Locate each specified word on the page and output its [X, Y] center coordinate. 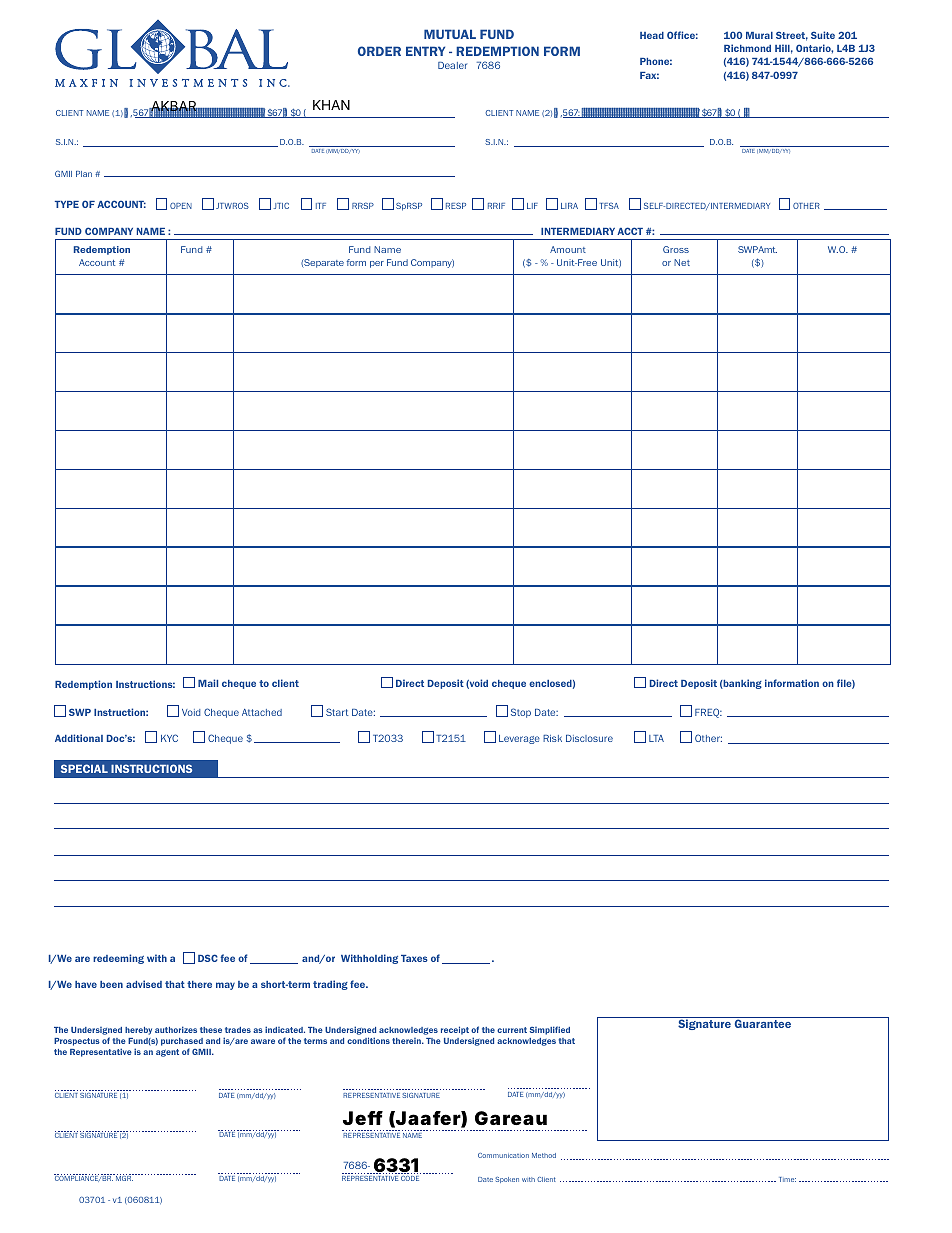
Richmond [747, 48]
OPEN [181, 206]
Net [682, 262]
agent [167, 1053]
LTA [656, 738]
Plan [84, 174]
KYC [169, 738]
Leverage [519, 739]
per [377, 264]
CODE [410, 1178]
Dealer [452, 65]
